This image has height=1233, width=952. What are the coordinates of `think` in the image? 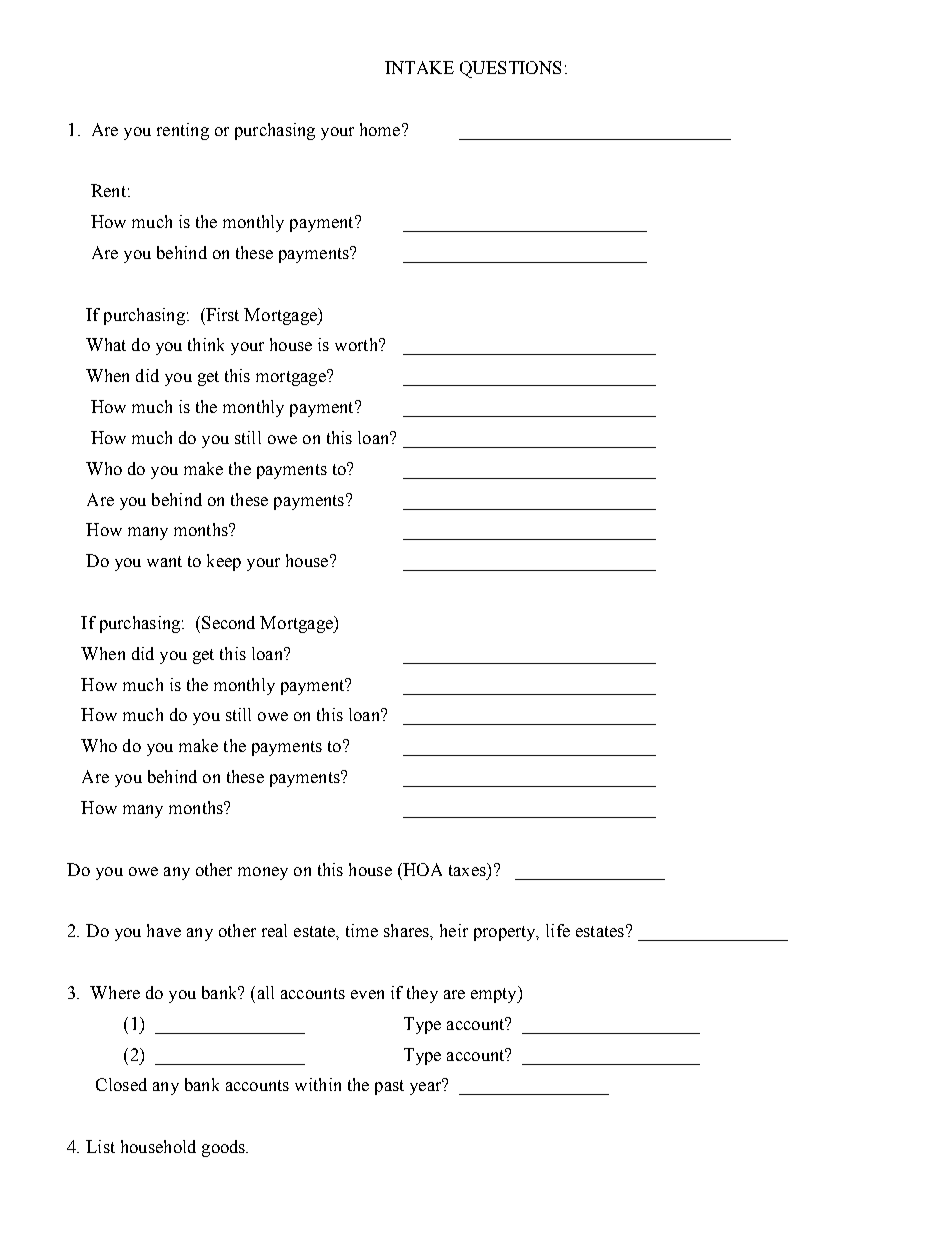 It's located at (206, 344).
